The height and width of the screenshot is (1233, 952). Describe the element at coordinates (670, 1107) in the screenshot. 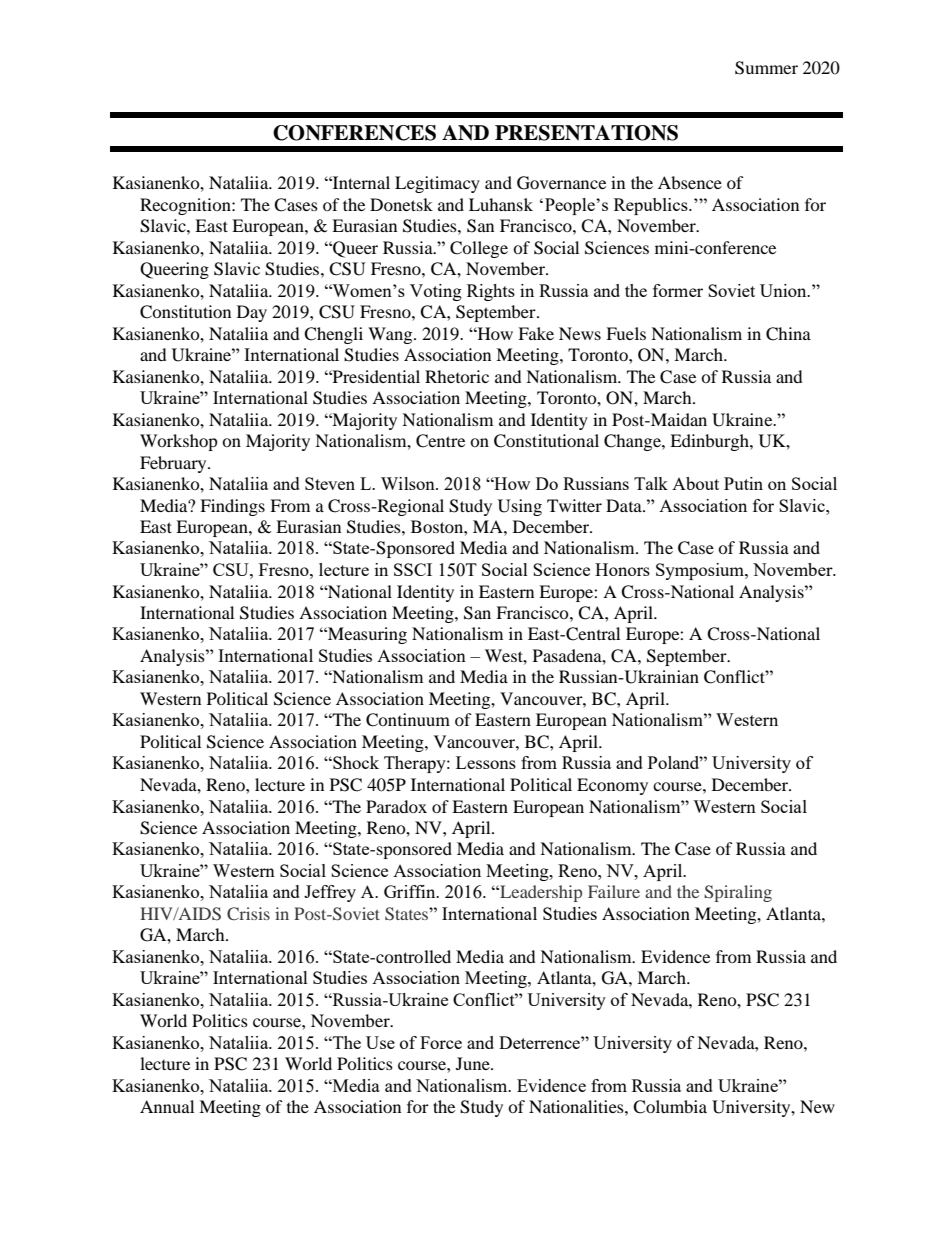

I see `Columbia` at that location.
